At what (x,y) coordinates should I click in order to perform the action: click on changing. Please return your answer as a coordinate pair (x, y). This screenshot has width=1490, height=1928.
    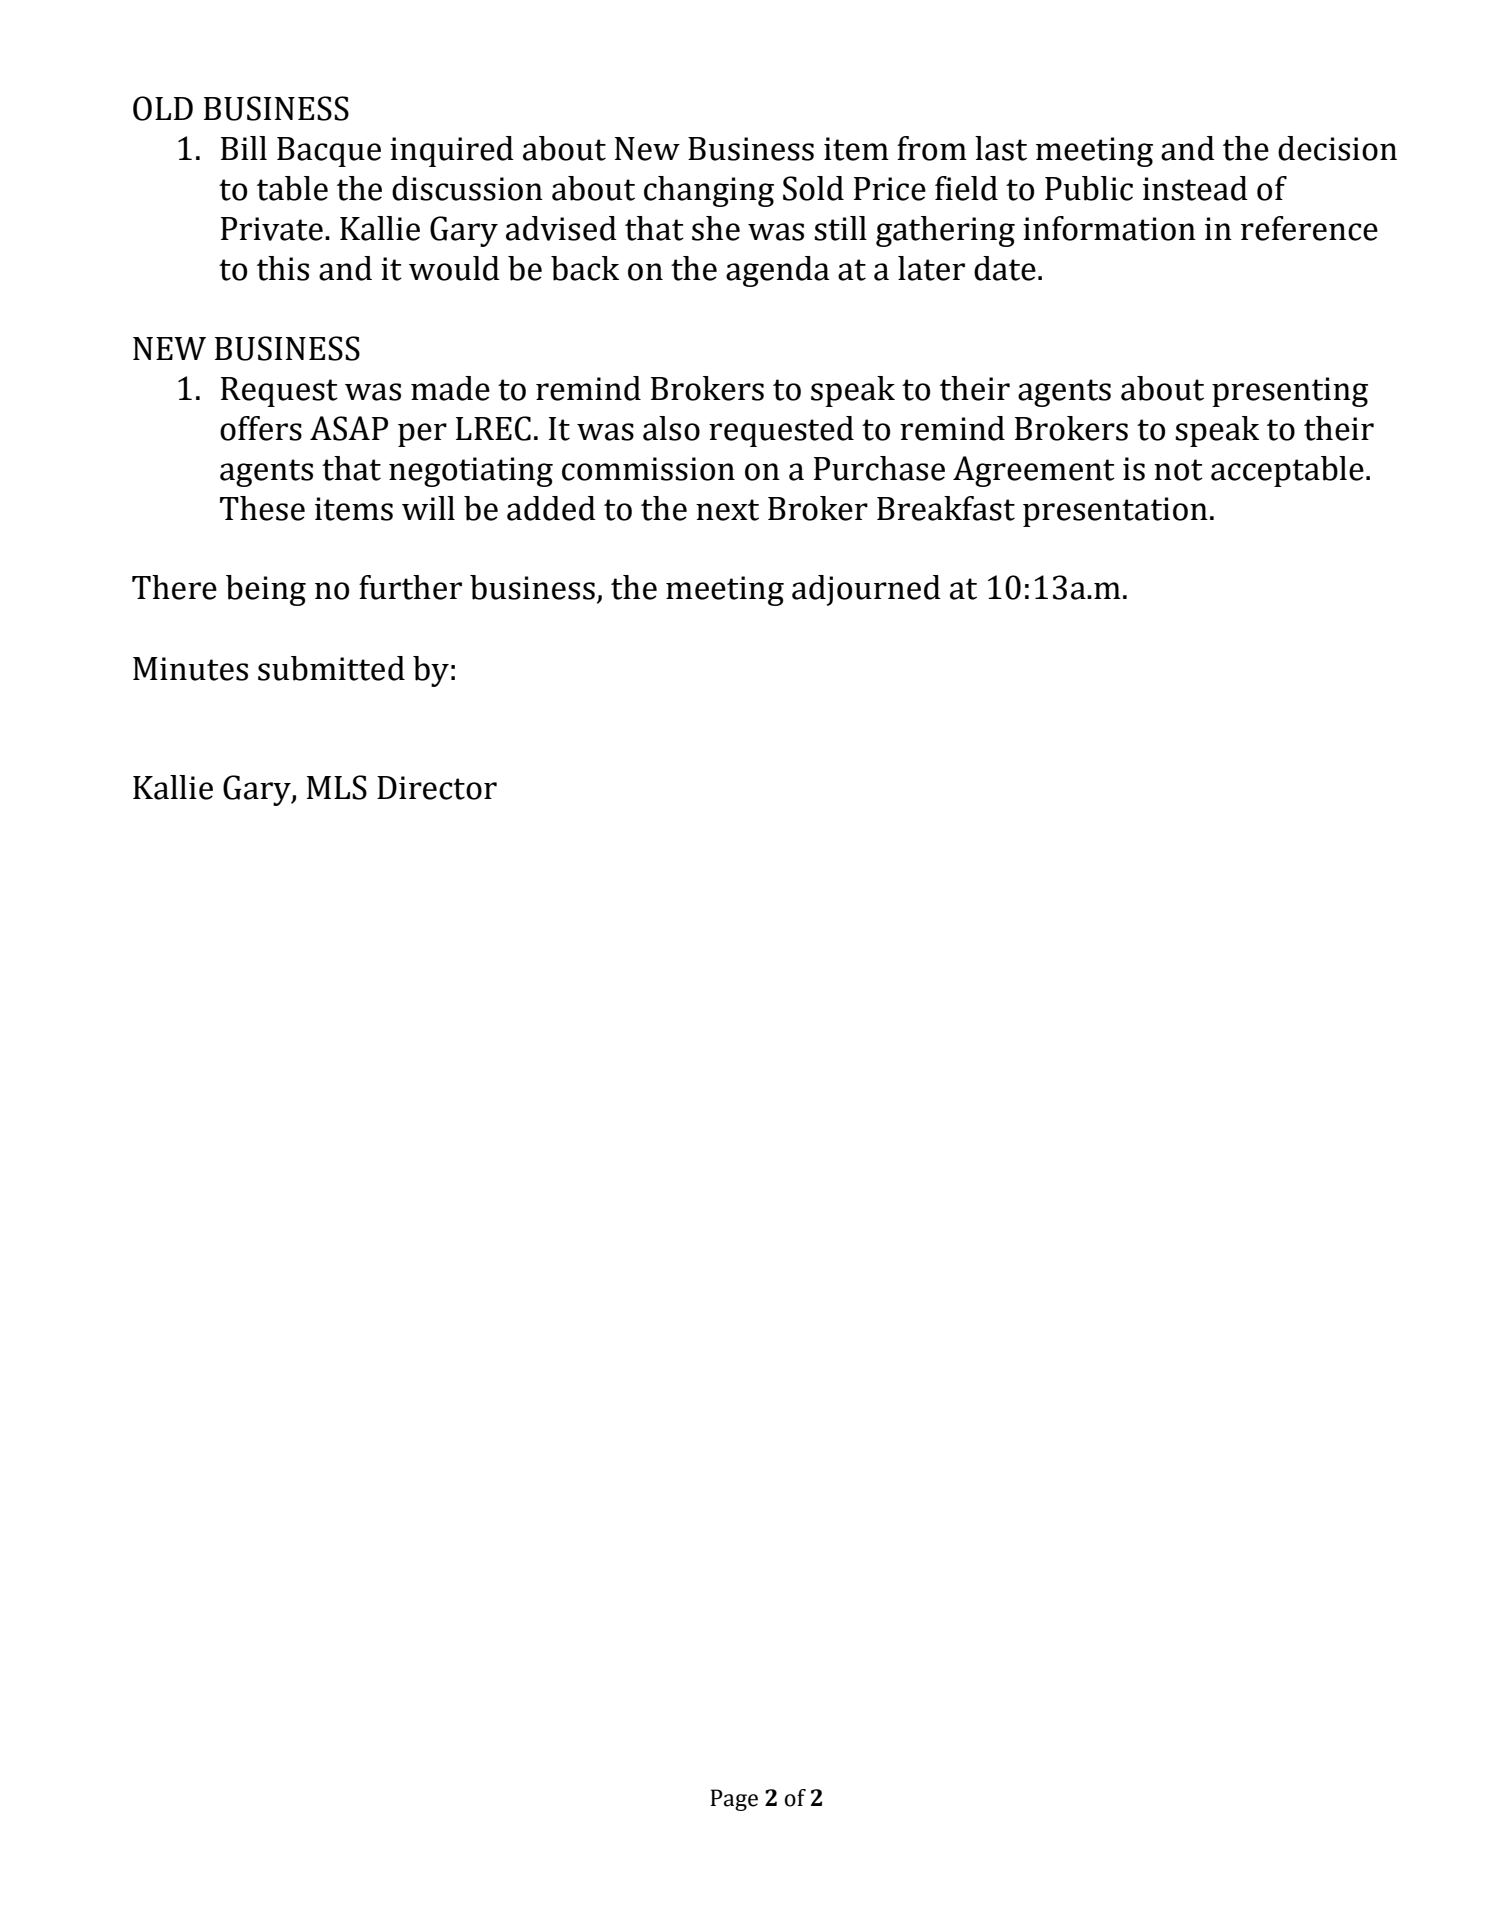
    Looking at the image, I should click on (709, 191).
